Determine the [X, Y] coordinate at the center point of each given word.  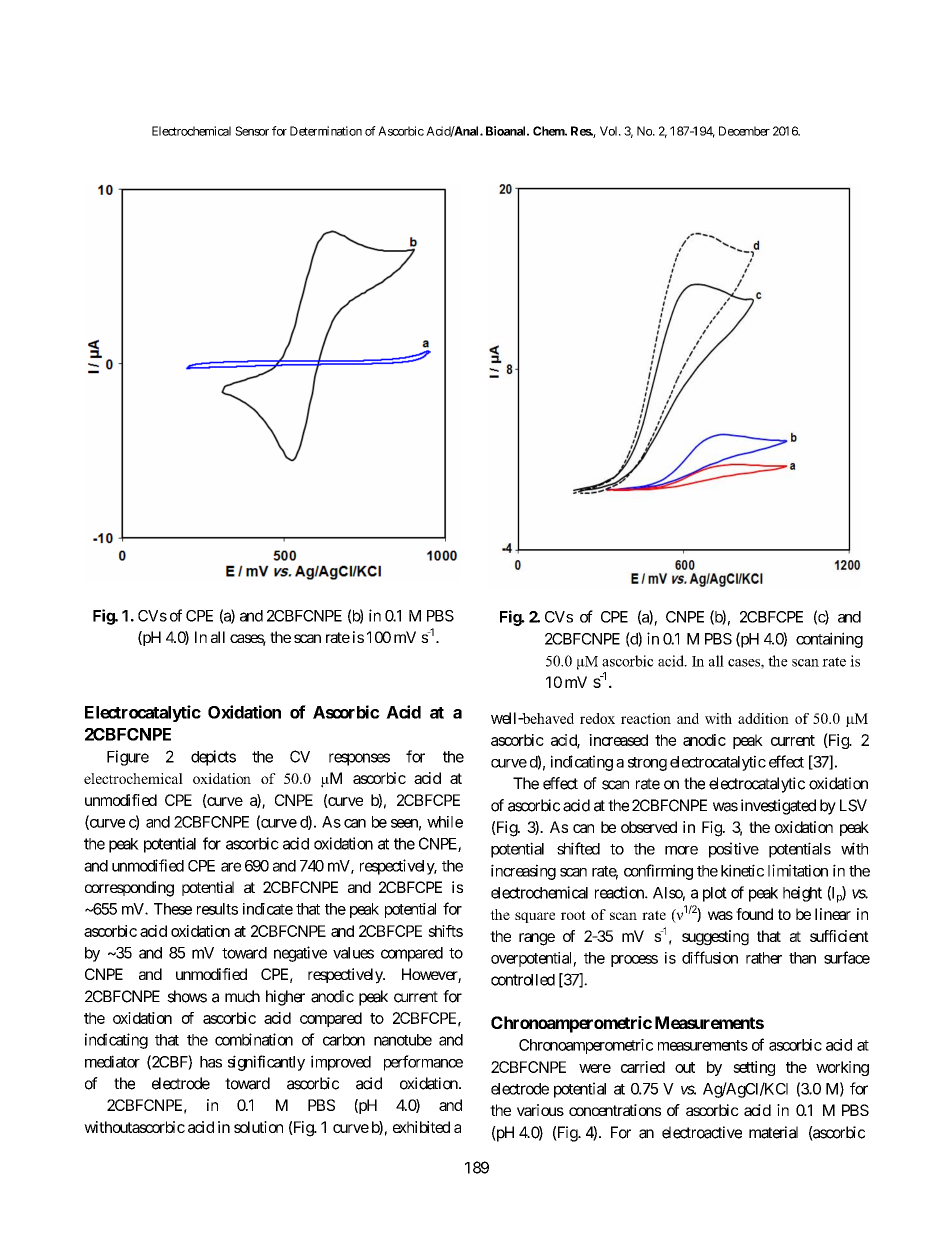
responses [359, 759]
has [211, 1062]
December [744, 131]
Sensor [252, 131]
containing [829, 640]
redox [597, 718]
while [445, 822]
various [540, 1110]
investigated [778, 807]
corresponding [129, 889]
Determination [326, 131]
